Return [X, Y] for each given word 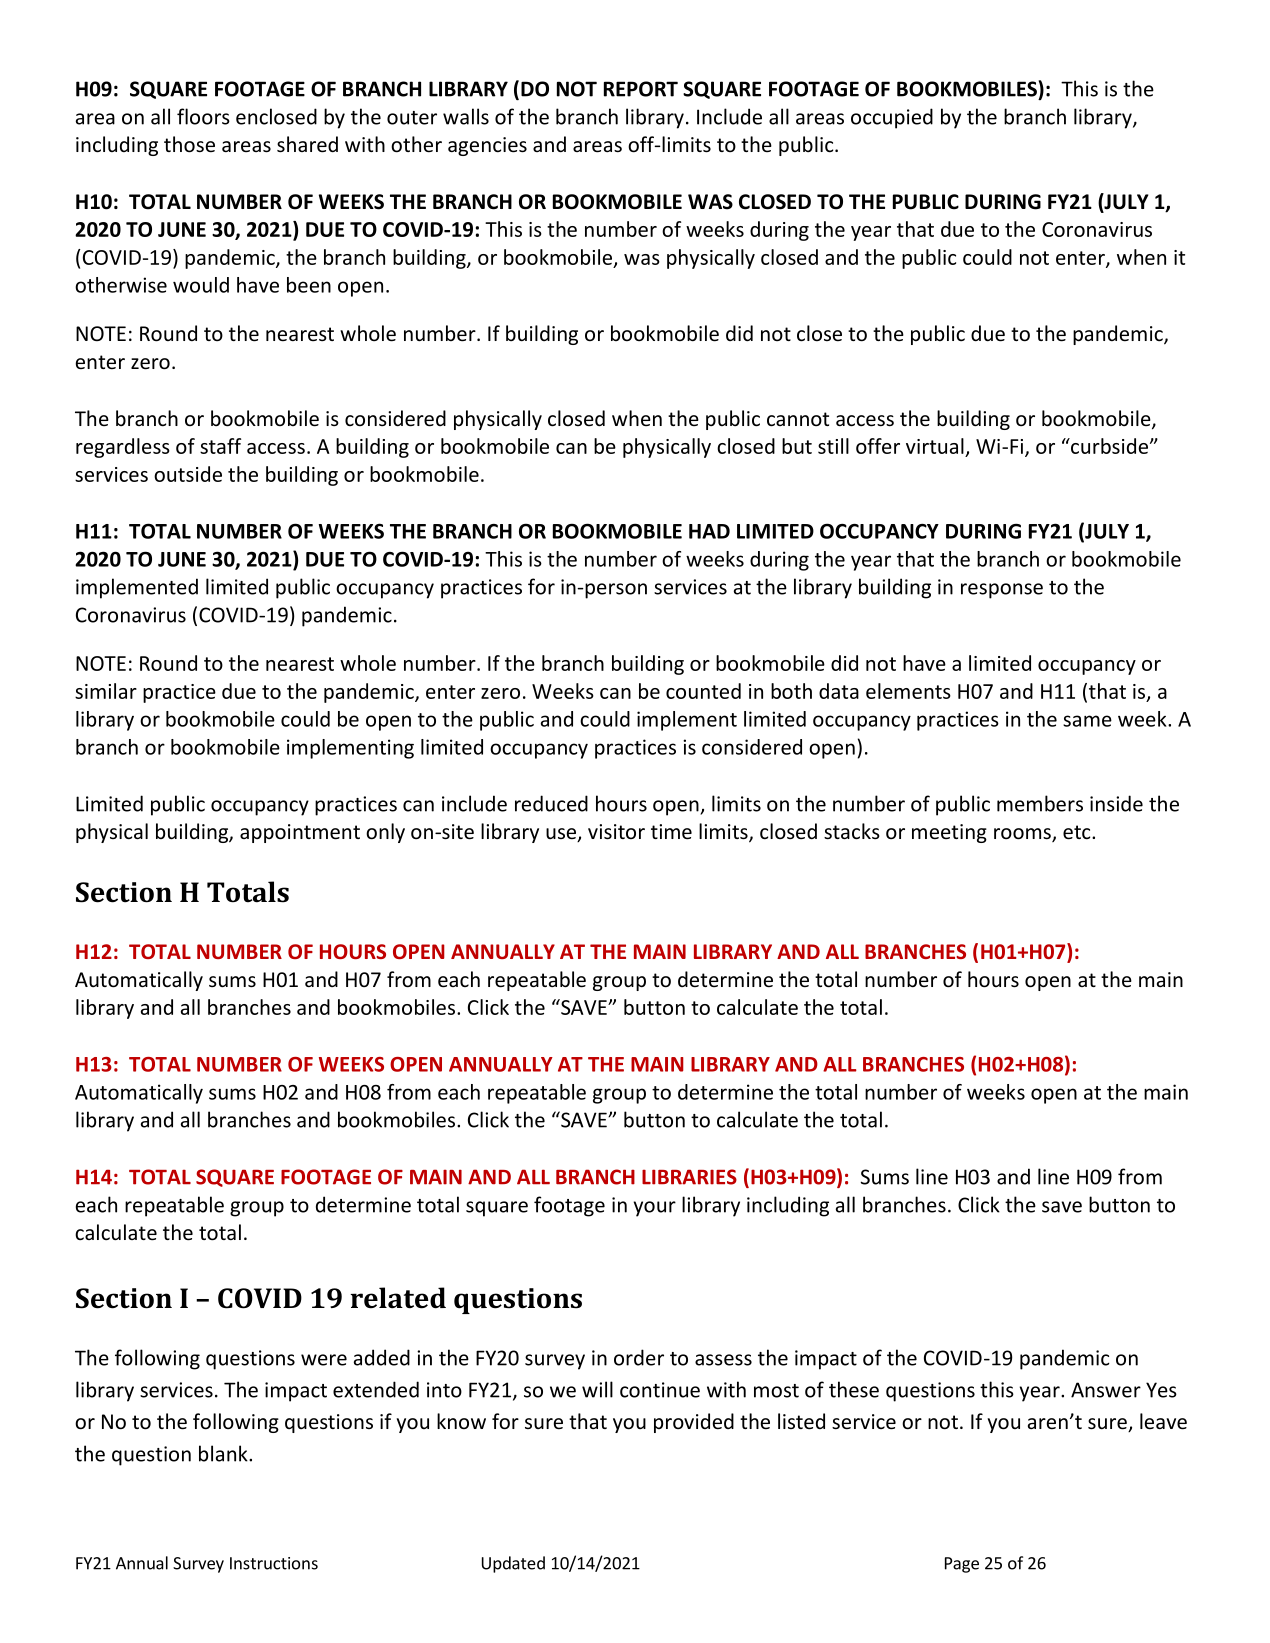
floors [203, 116]
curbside [1108, 446]
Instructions [274, 1563]
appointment [300, 833]
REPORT [641, 89]
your [655, 1209]
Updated [513, 1564]
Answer [1106, 1390]
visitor [616, 832]
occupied [892, 118]
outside [188, 474]
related [398, 1298]
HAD [709, 531]
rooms [1023, 835]
